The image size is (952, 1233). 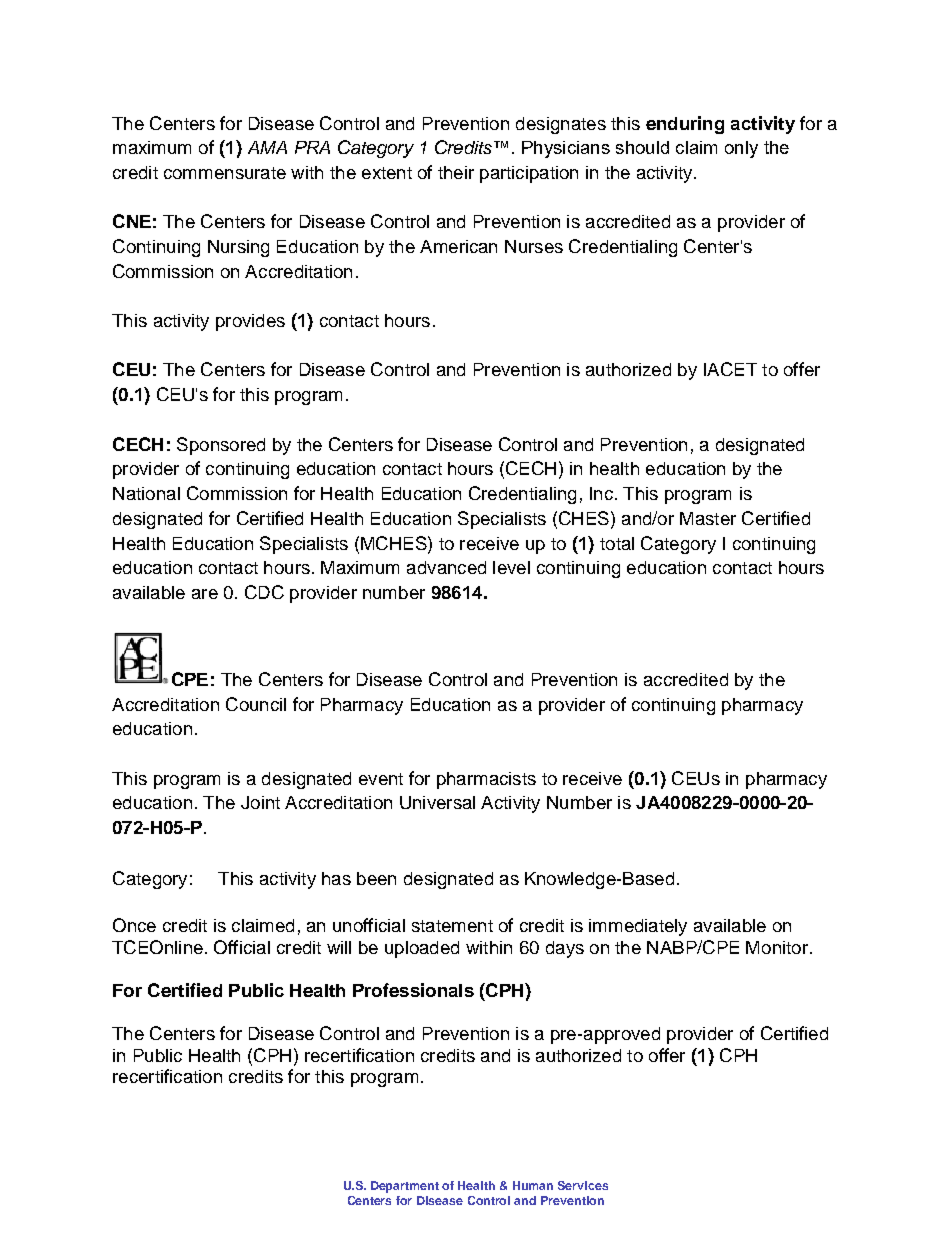 I want to click on Human, so click(x=533, y=1185).
